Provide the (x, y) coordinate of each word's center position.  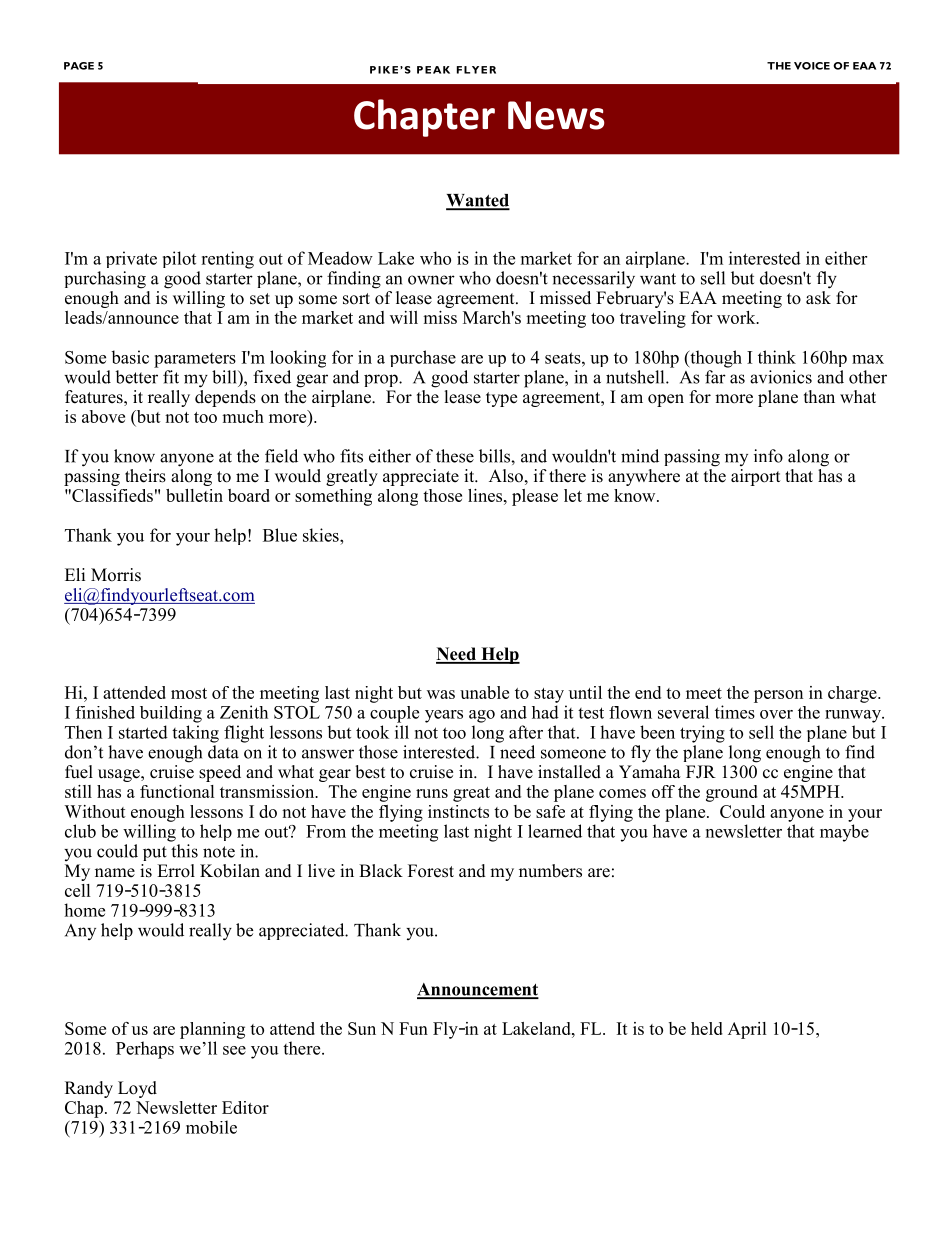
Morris (116, 575)
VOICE (812, 66)
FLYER (476, 70)
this (184, 851)
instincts (458, 811)
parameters (195, 360)
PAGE (79, 66)
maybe (844, 833)
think (777, 357)
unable (484, 692)
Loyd (137, 1089)
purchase (423, 358)
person (778, 696)
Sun (362, 1028)
